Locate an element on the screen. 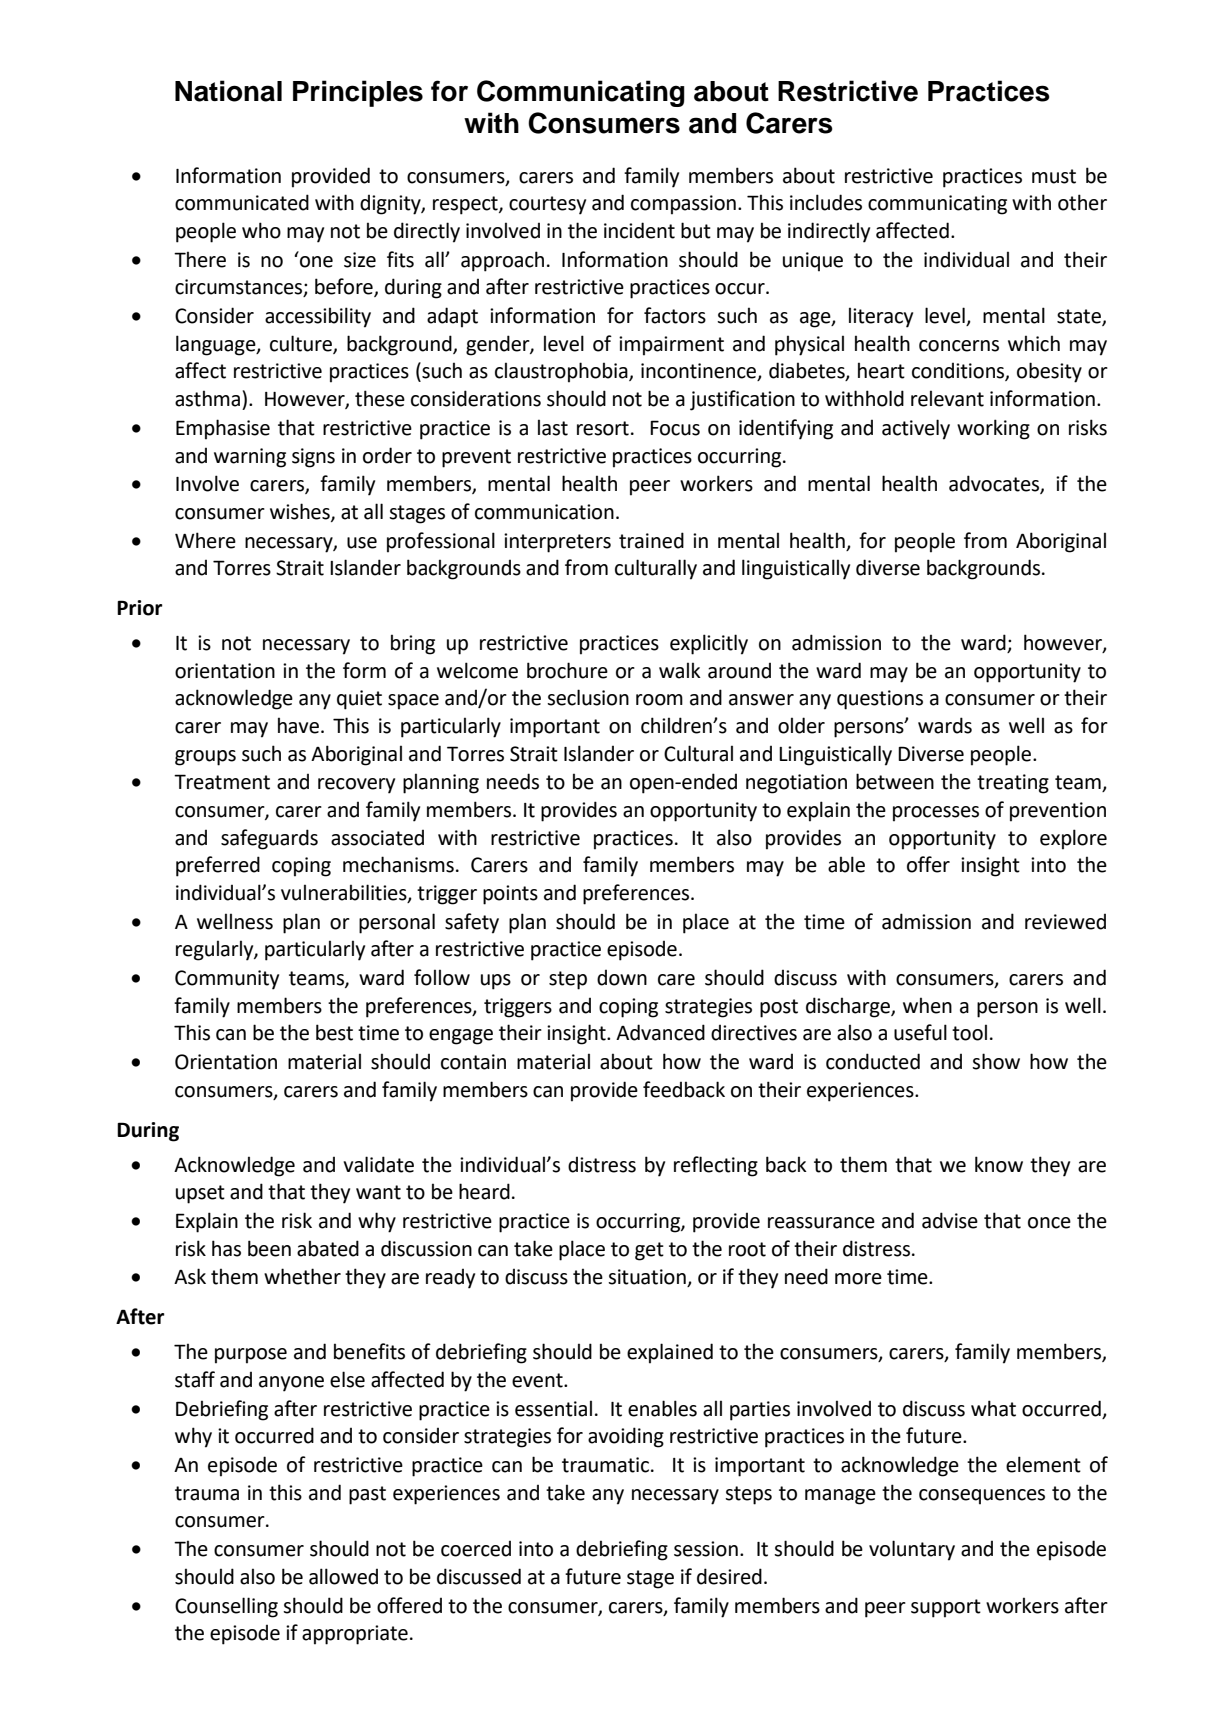  safeguards is located at coordinates (269, 839).
